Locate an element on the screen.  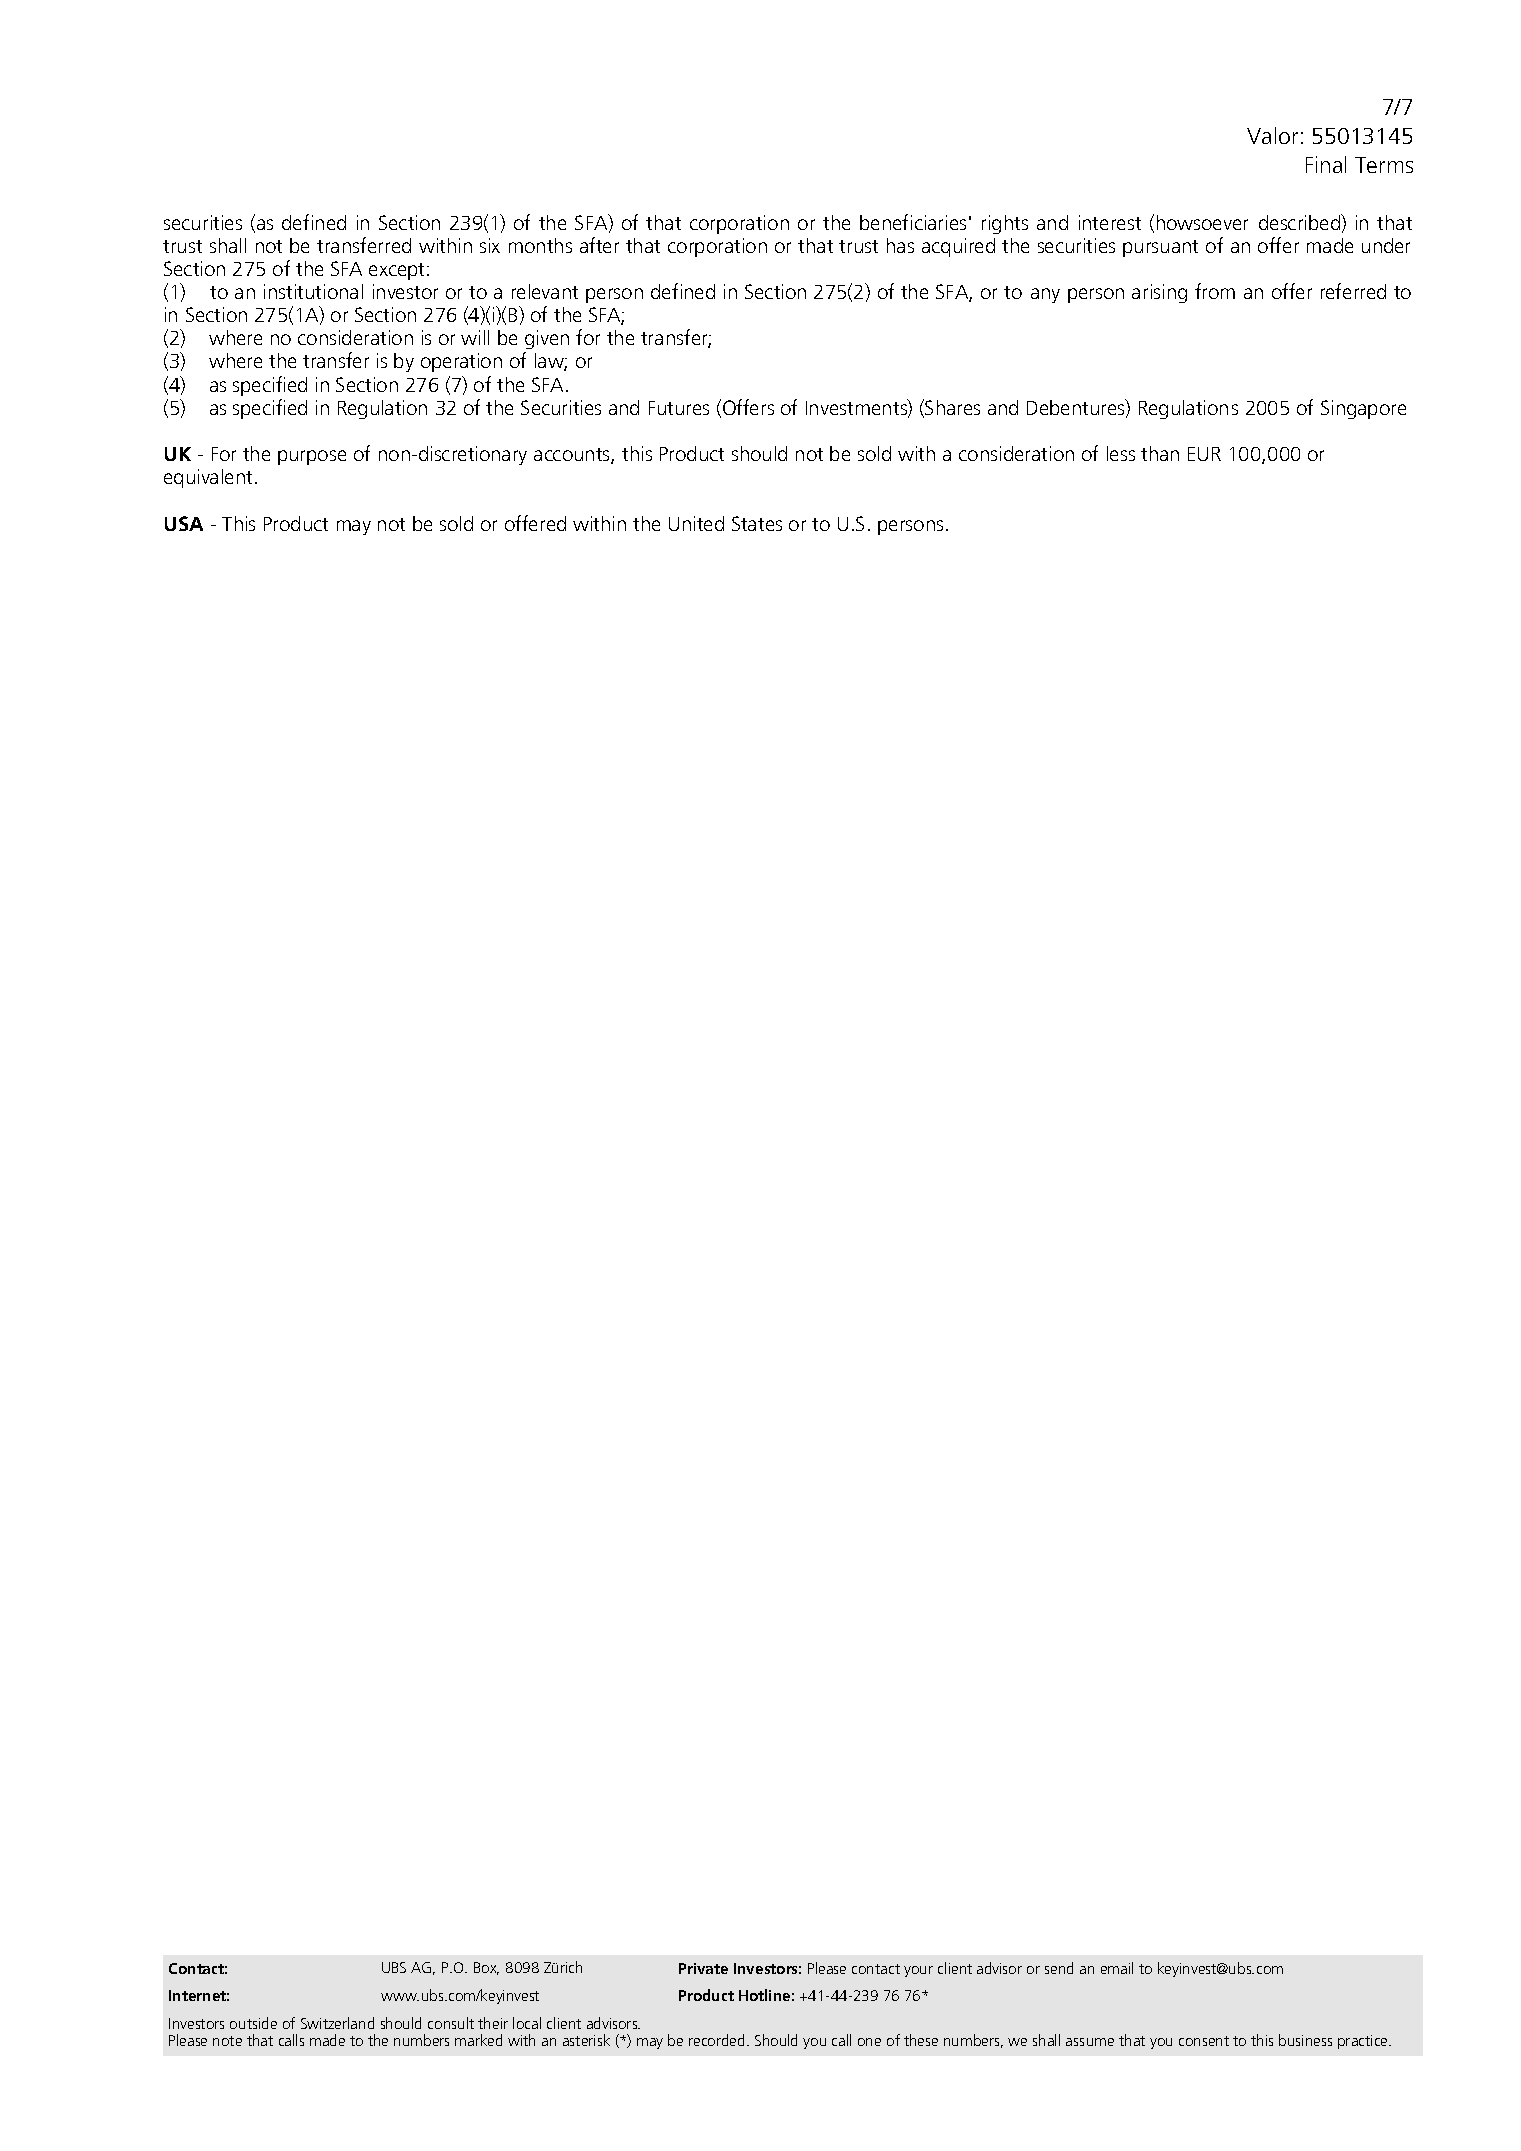
Switzerland is located at coordinates (337, 2023).
